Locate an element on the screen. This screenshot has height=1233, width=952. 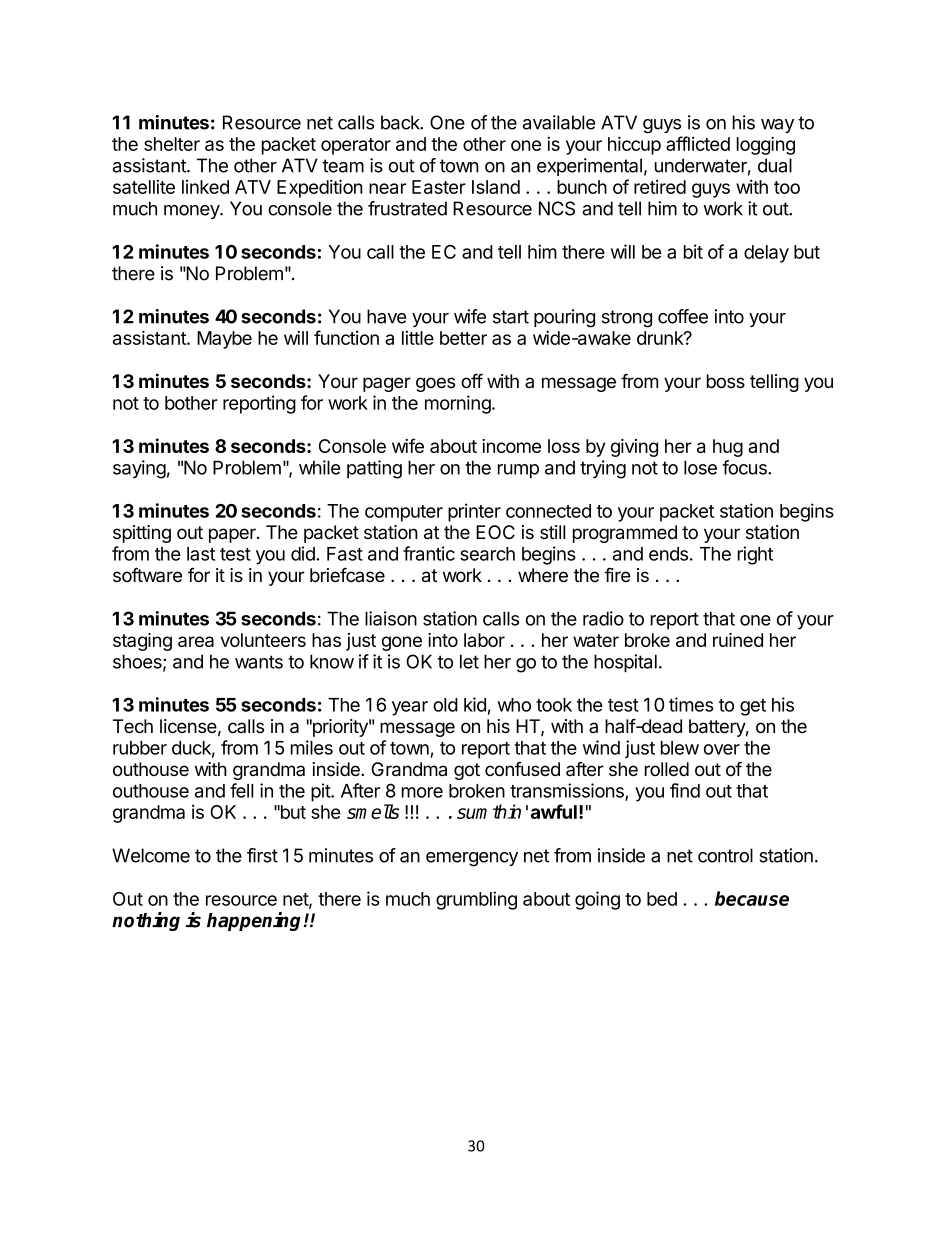
grumbling is located at coordinates (476, 900).
